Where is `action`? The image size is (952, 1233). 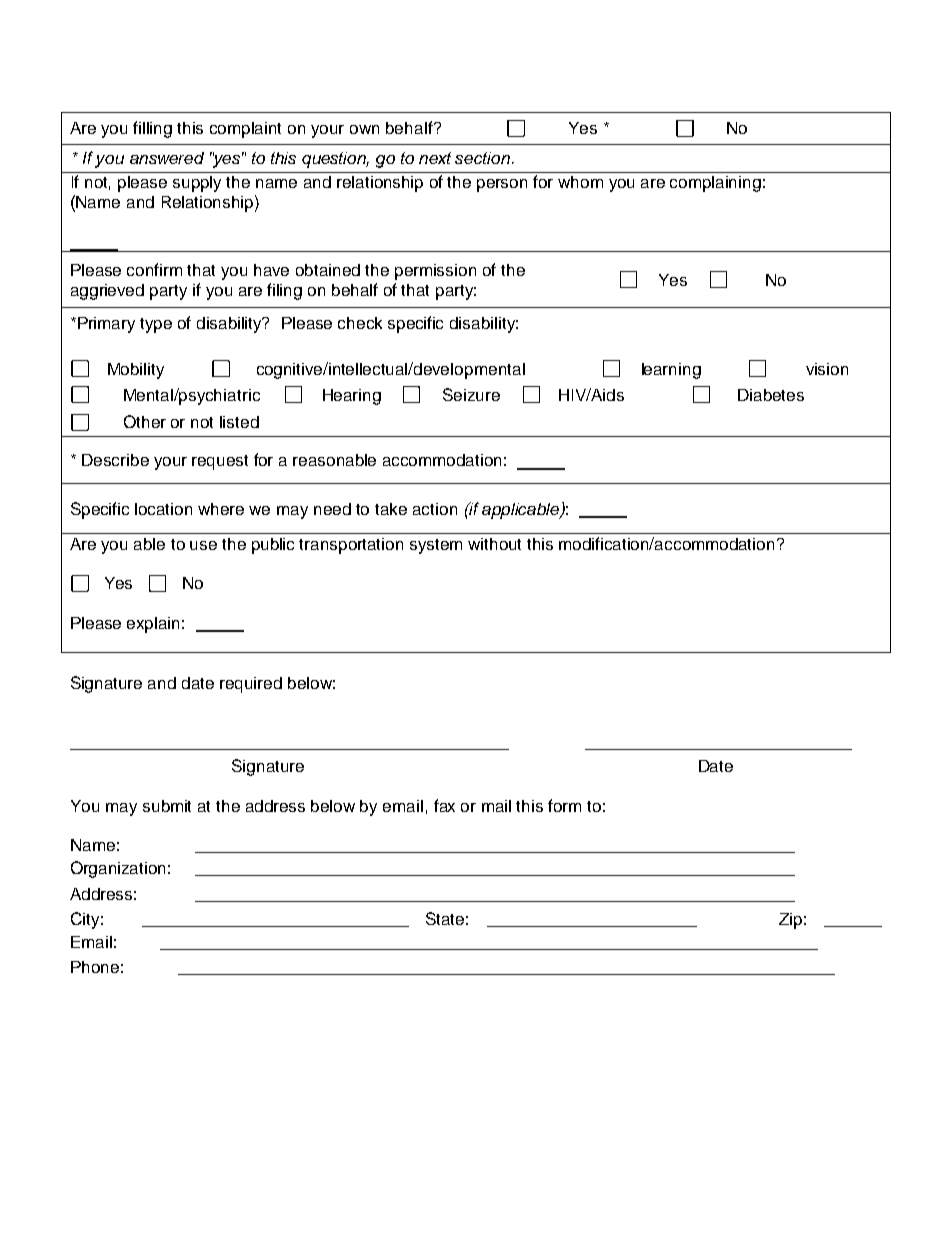 action is located at coordinates (435, 509).
